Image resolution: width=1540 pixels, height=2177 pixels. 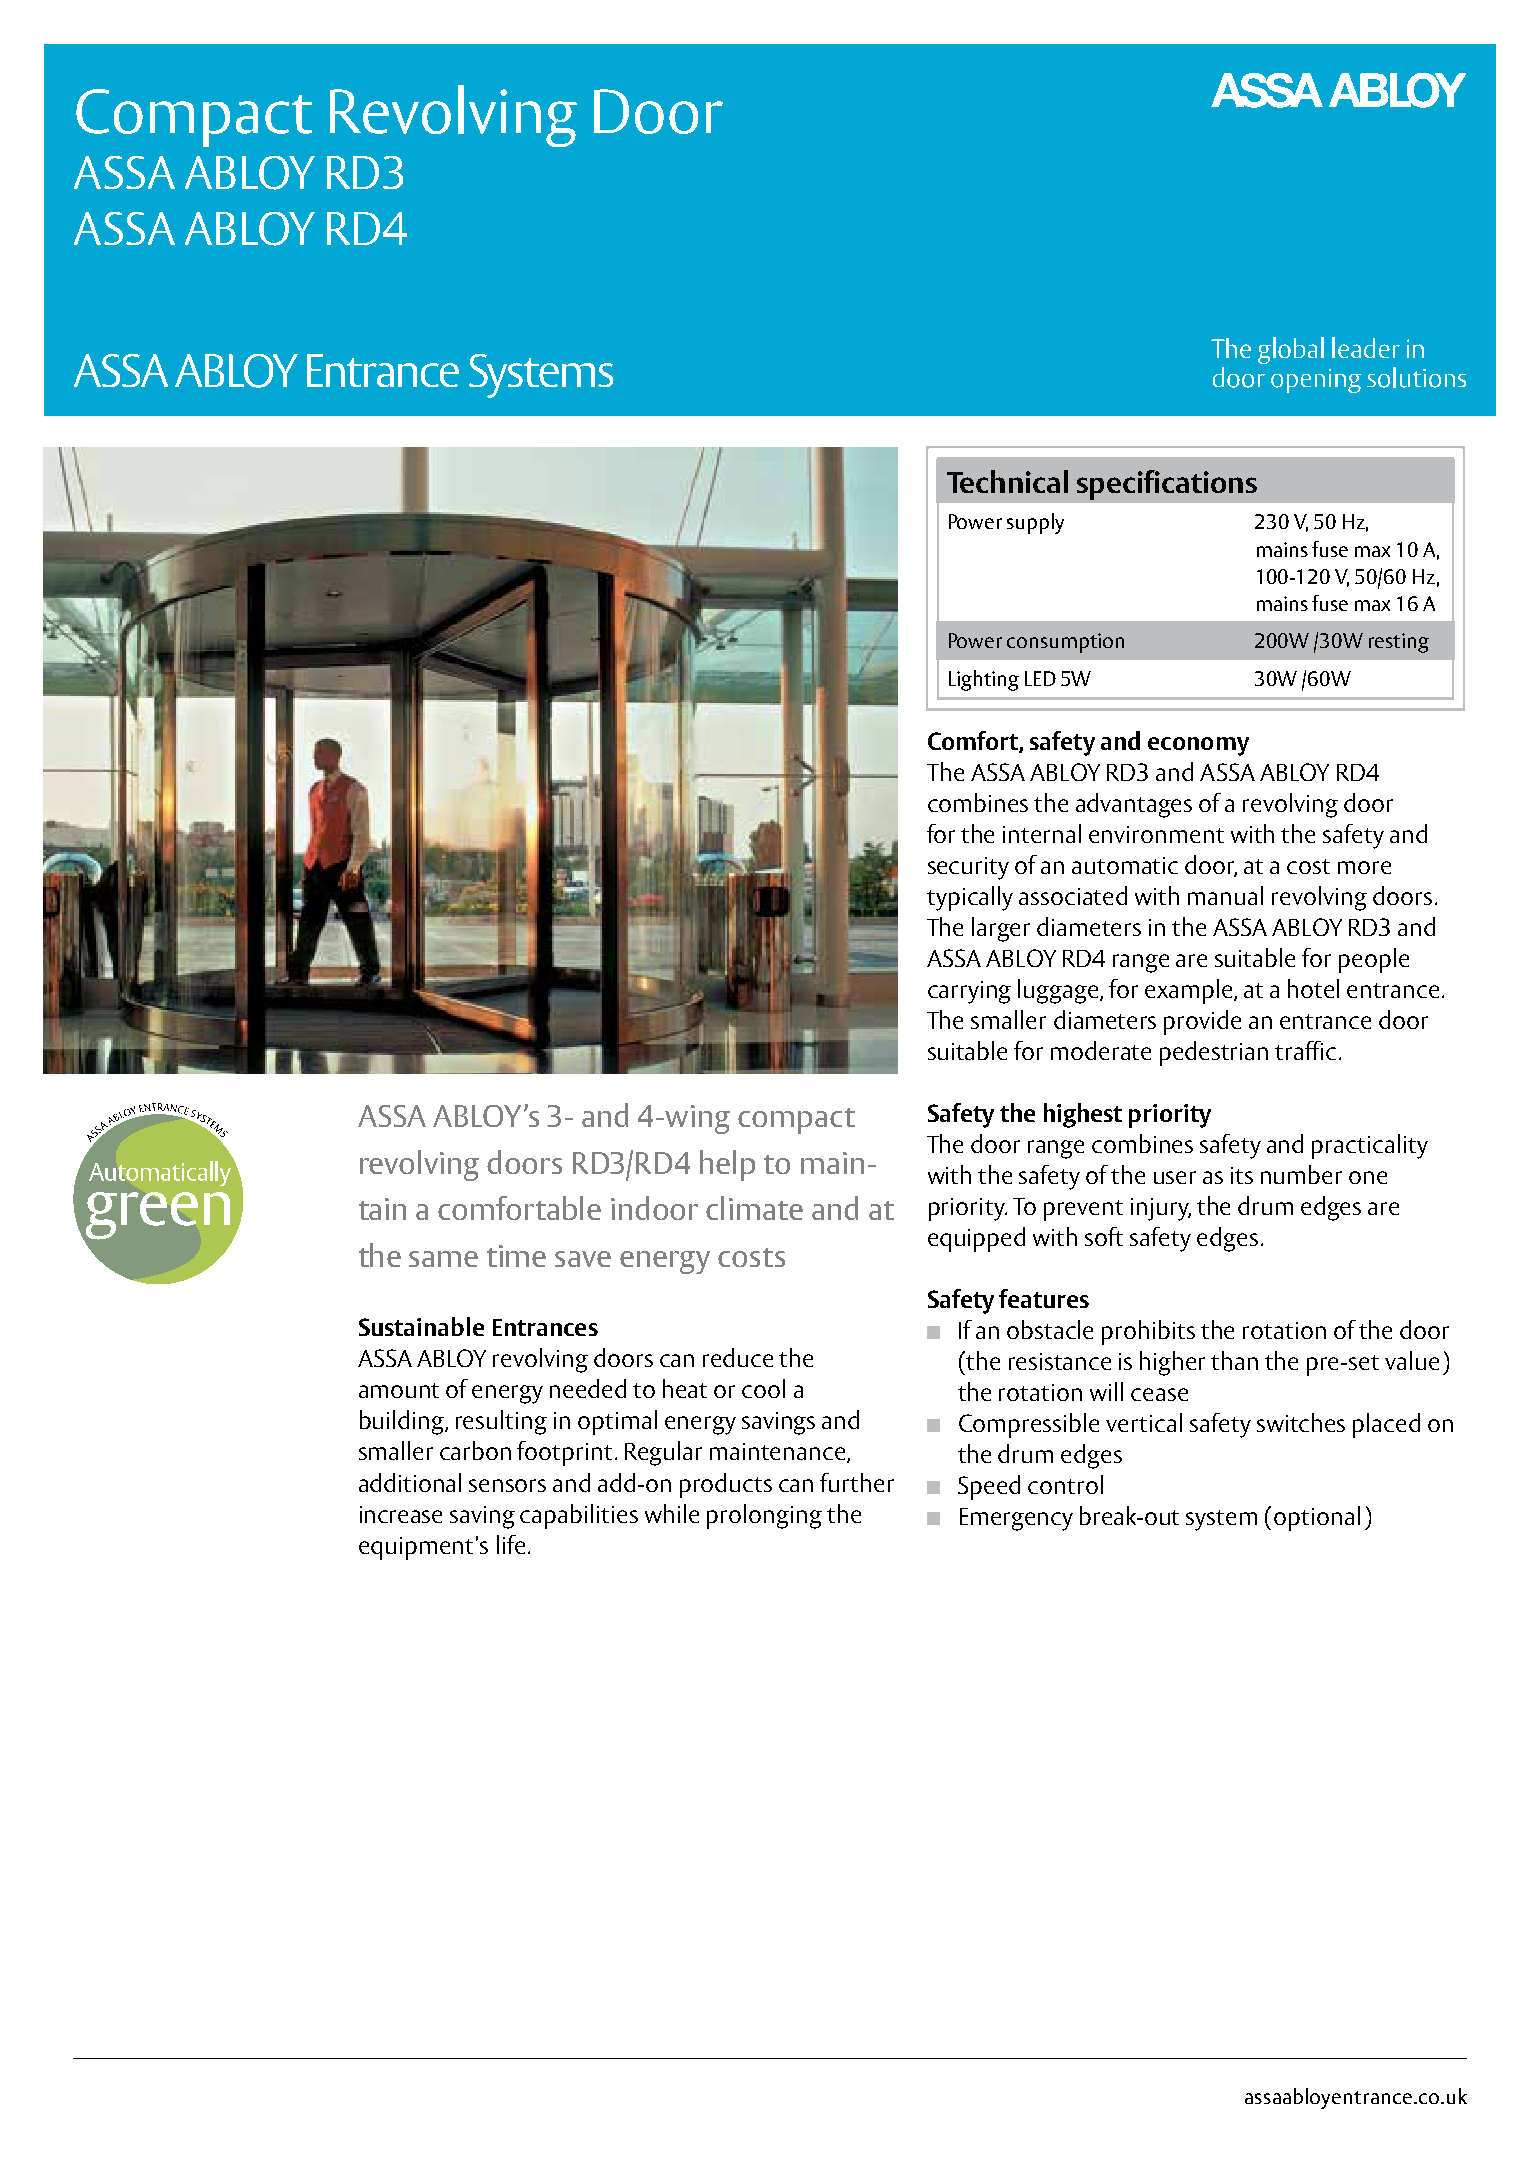 What do you see at coordinates (1313, 988) in the image?
I see `hotel` at bounding box center [1313, 988].
